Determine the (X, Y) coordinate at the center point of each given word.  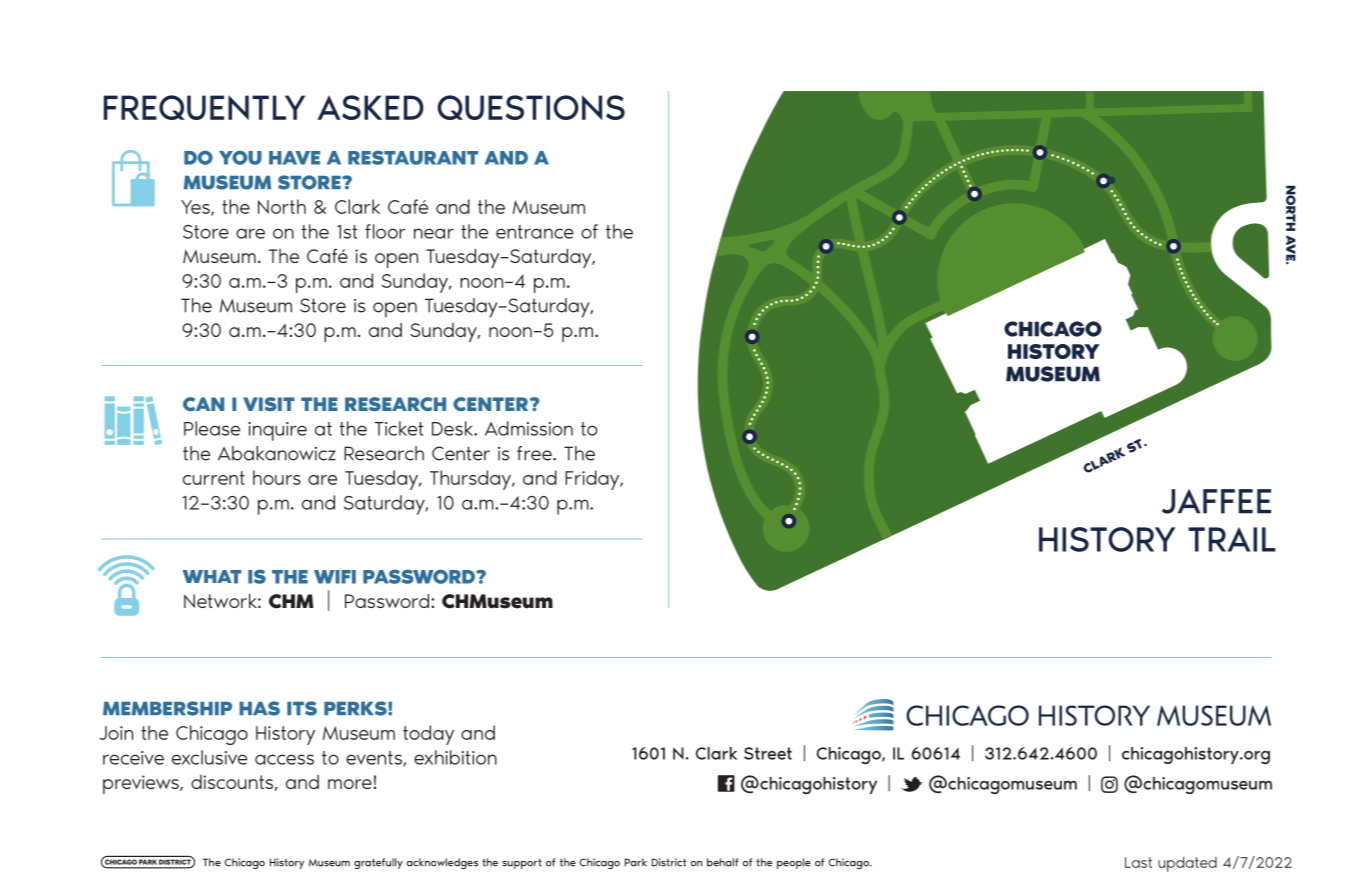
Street (768, 753)
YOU (240, 157)
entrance (535, 232)
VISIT (269, 404)
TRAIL (1232, 539)
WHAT (212, 577)
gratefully (378, 863)
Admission (529, 428)
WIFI (335, 577)
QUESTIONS (531, 107)
